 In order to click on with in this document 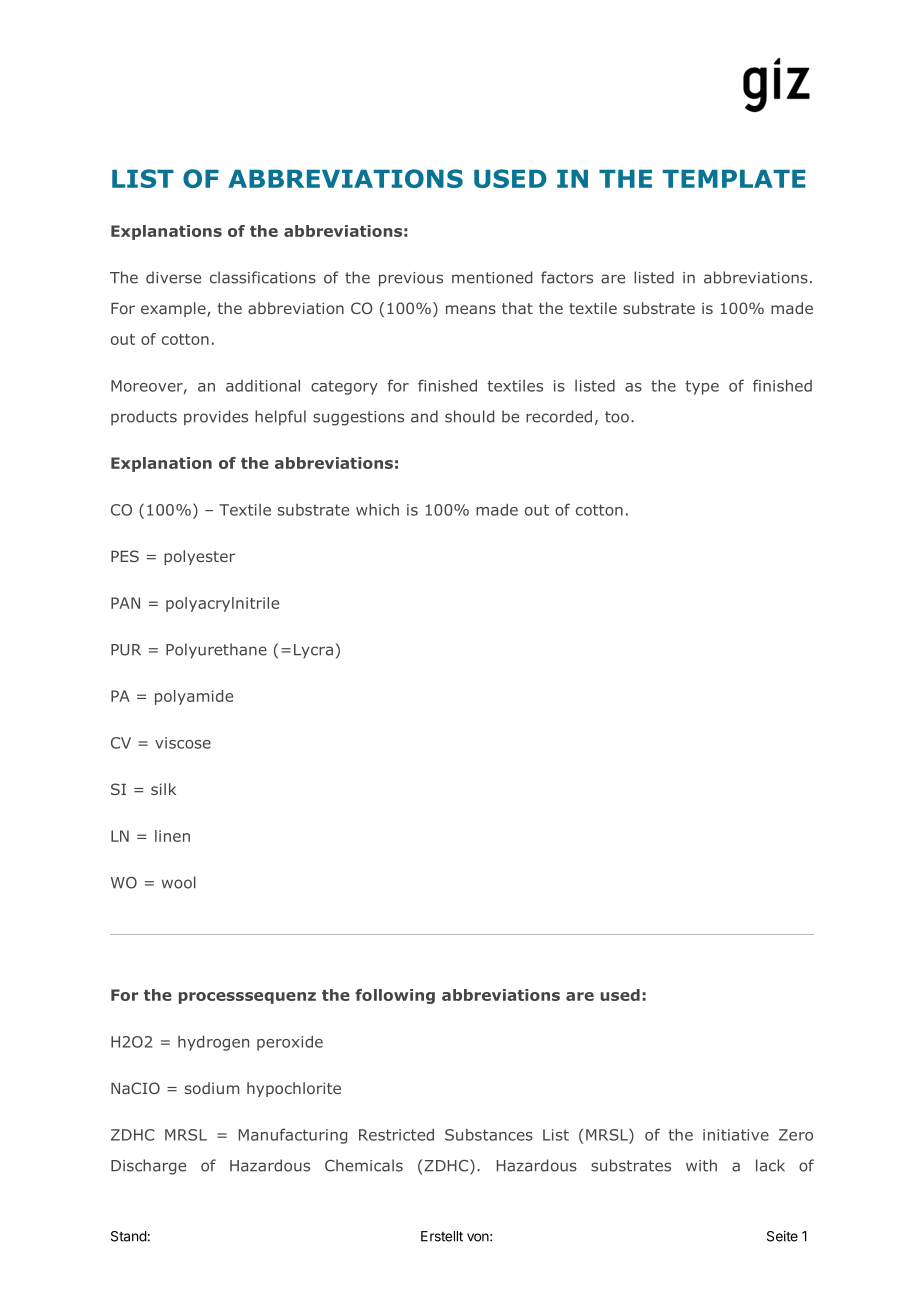, I will do `click(701, 1165)`.
